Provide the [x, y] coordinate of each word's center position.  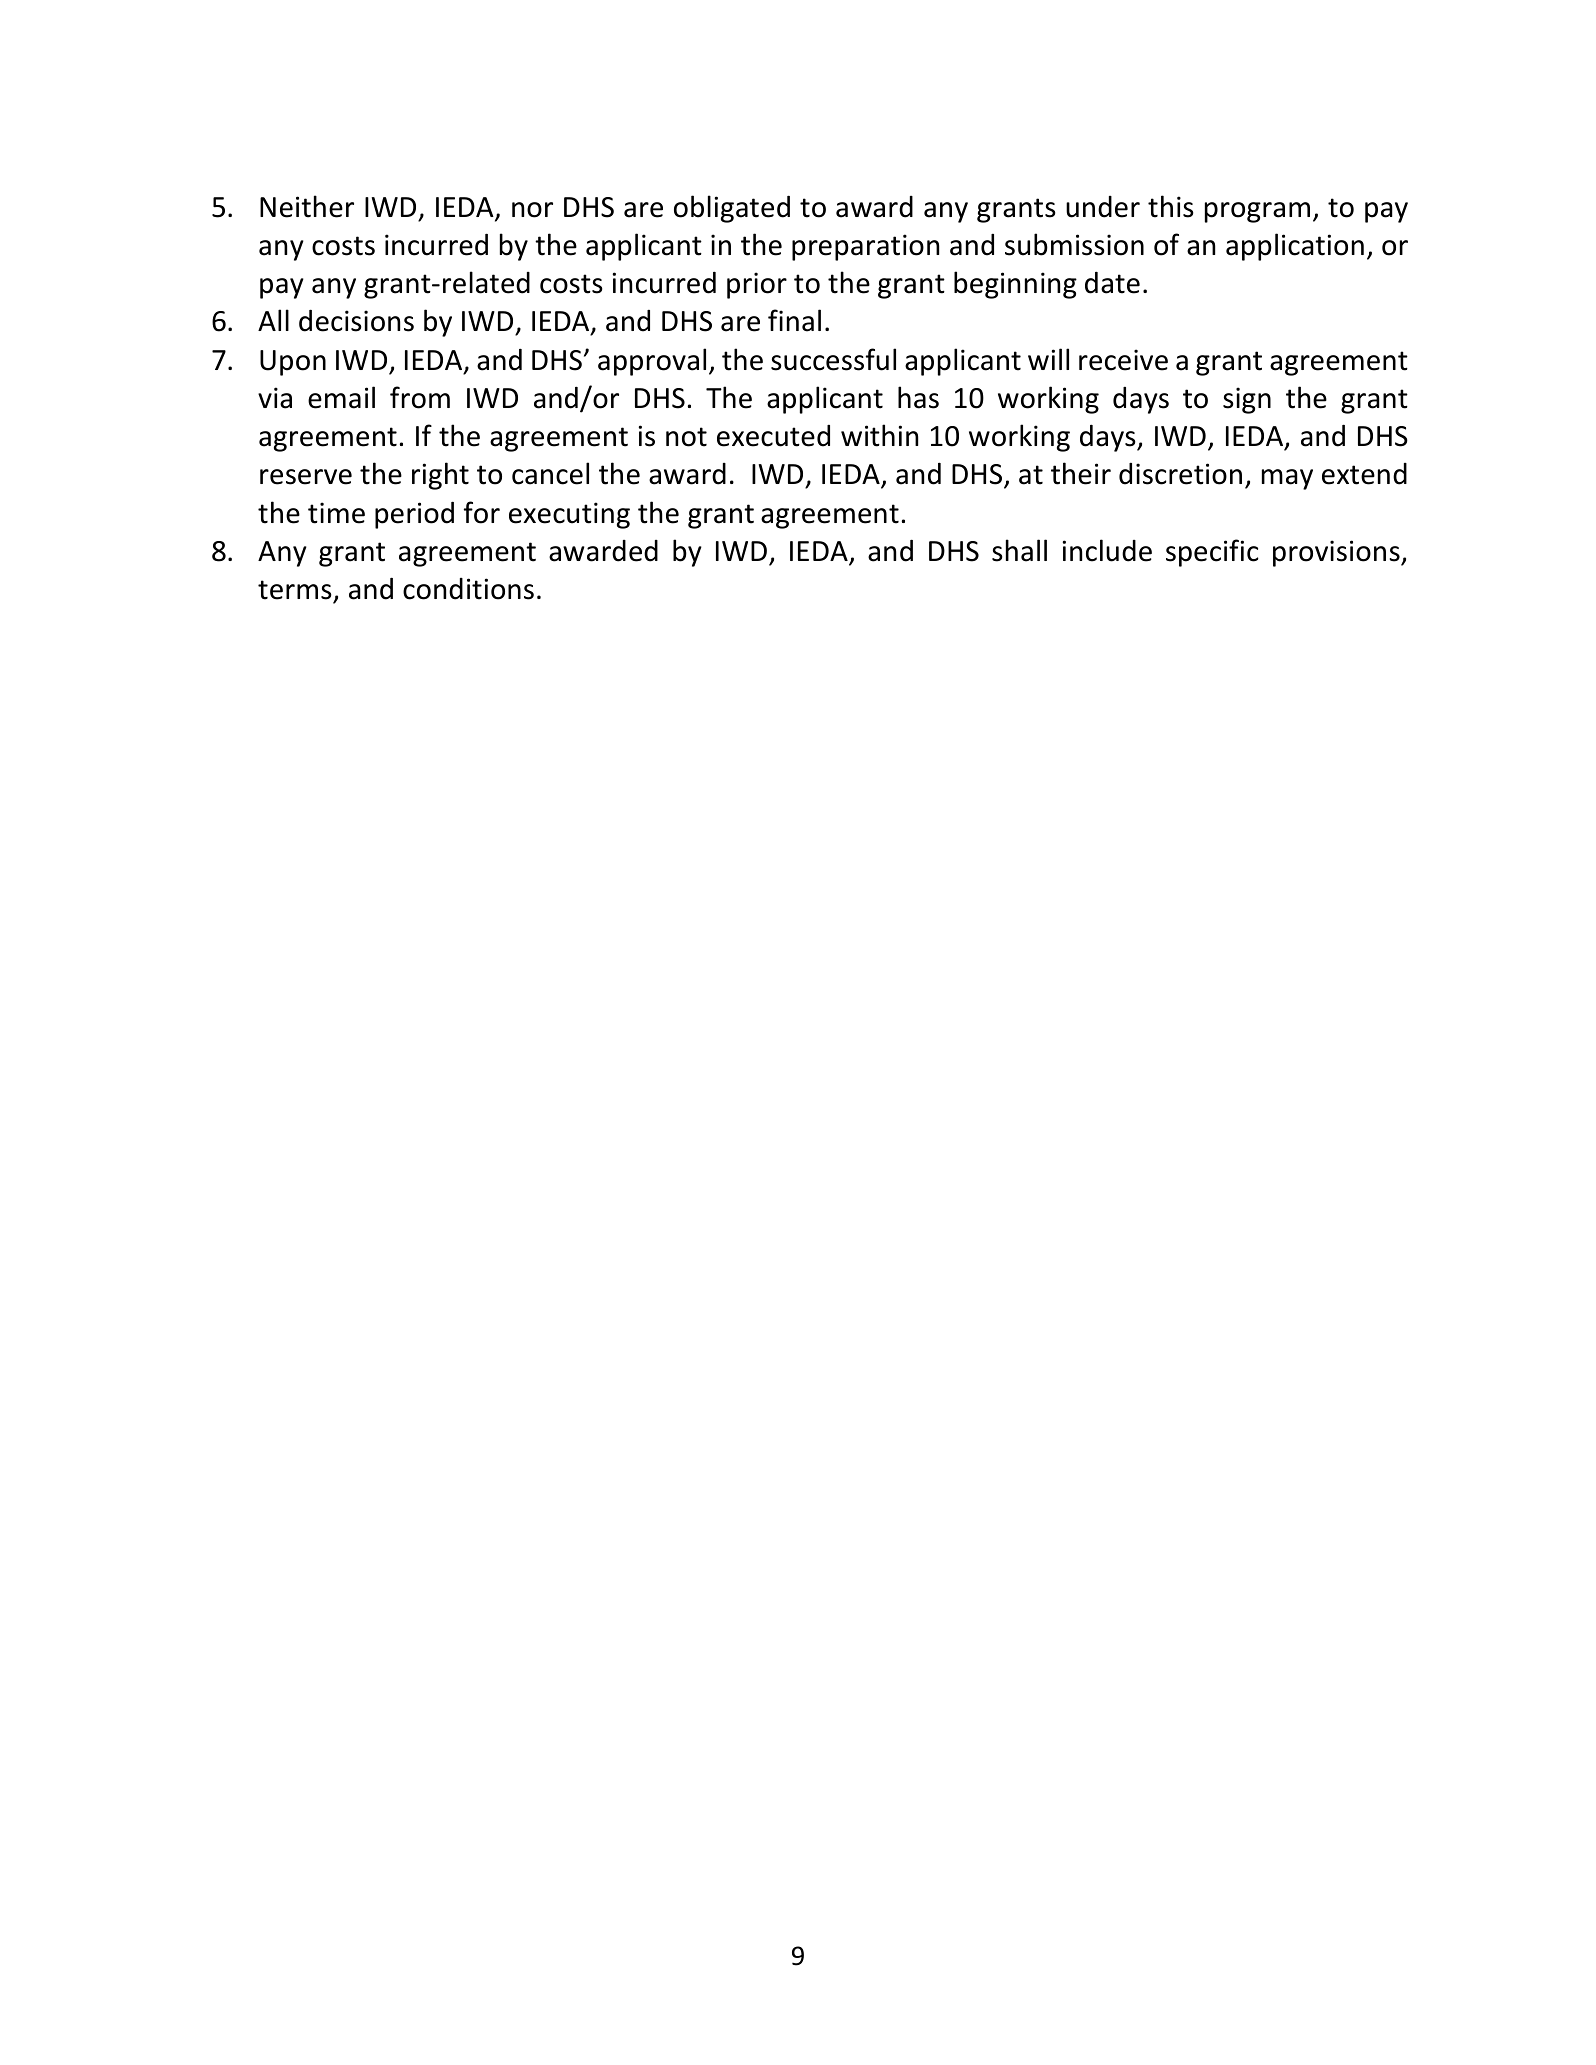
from [420, 397]
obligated [732, 209]
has [918, 397]
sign [1247, 400]
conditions [468, 589]
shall [1019, 550]
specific [1212, 553]
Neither [307, 206]
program [1257, 212]
